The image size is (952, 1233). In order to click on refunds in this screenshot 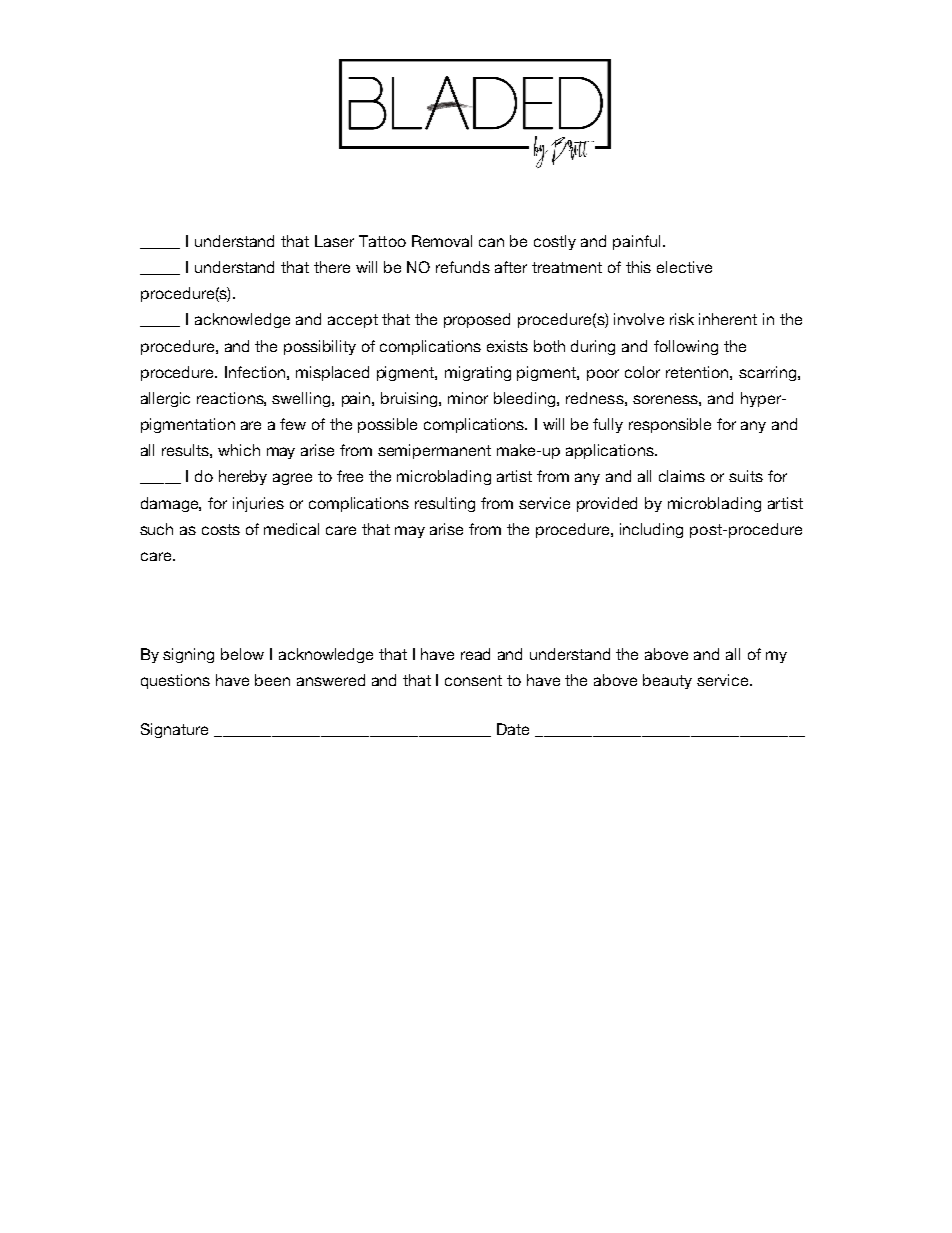, I will do `click(463, 267)`.
